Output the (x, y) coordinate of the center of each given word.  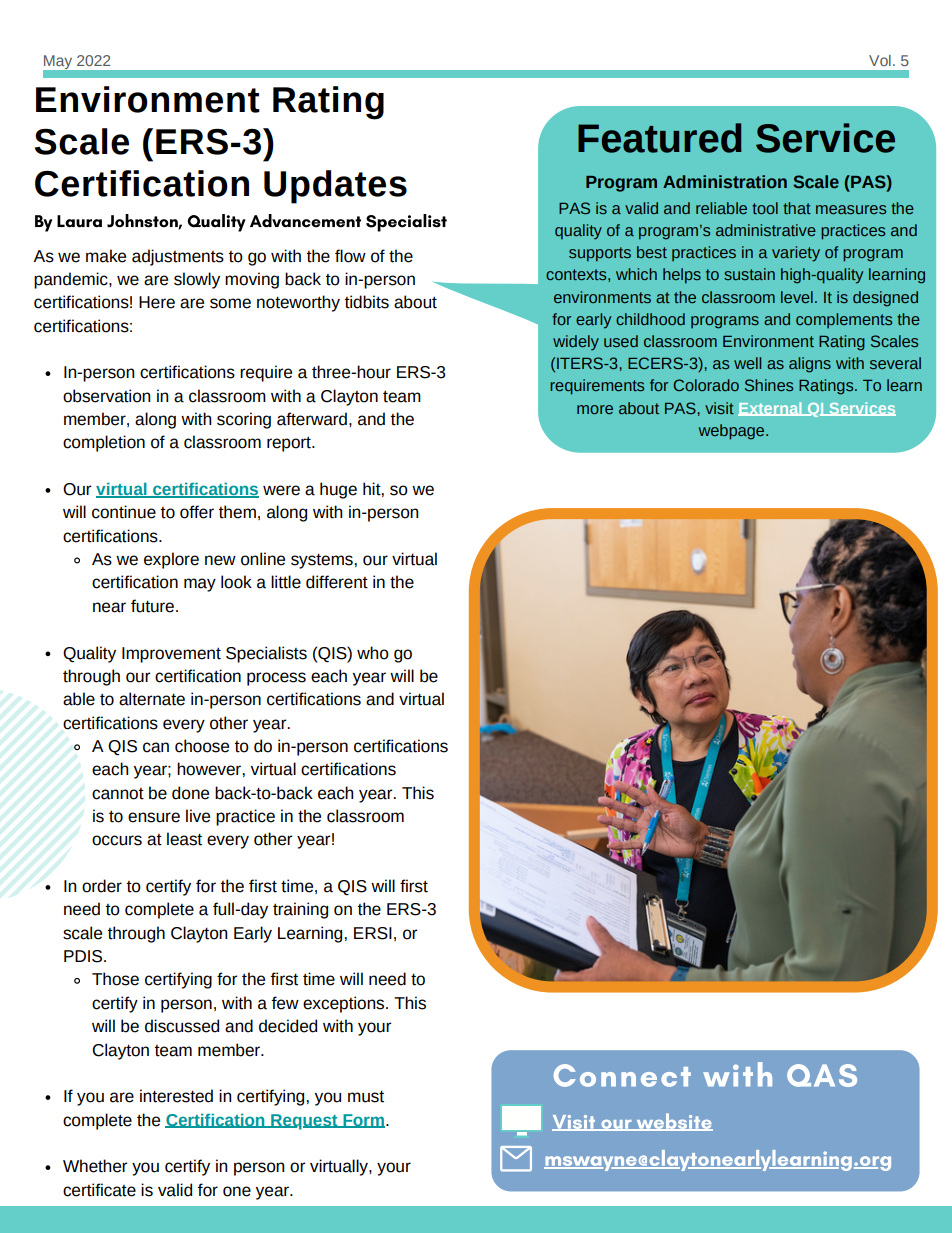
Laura (79, 221)
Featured (659, 138)
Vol (880, 60)
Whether (95, 1166)
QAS (822, 1075)
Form (364, 1121)
